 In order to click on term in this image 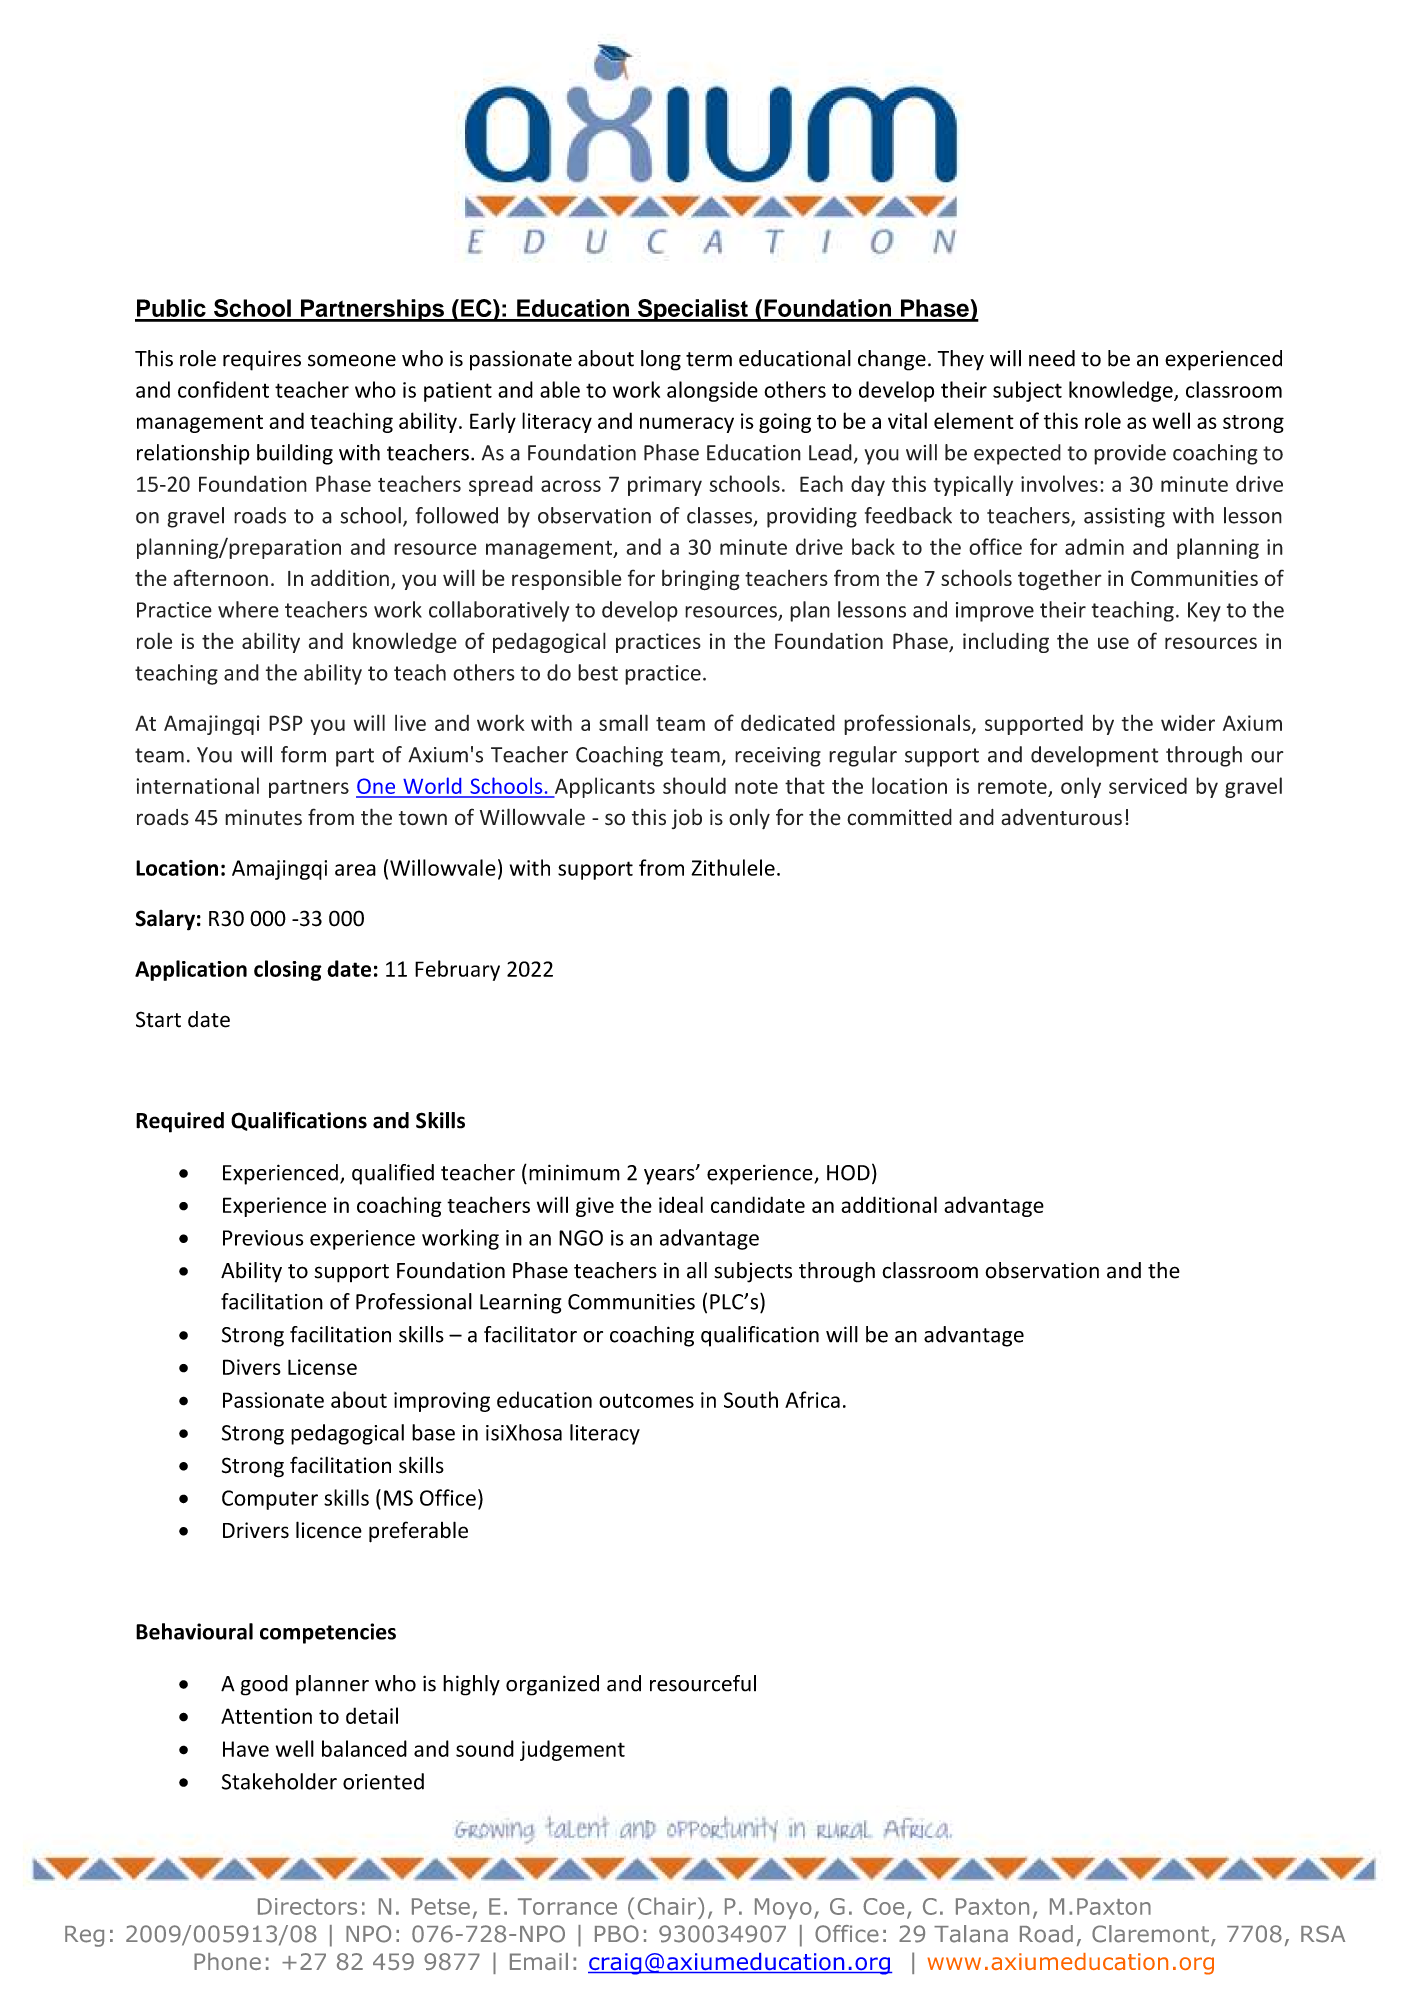, I will do `click(709, 359)`.
